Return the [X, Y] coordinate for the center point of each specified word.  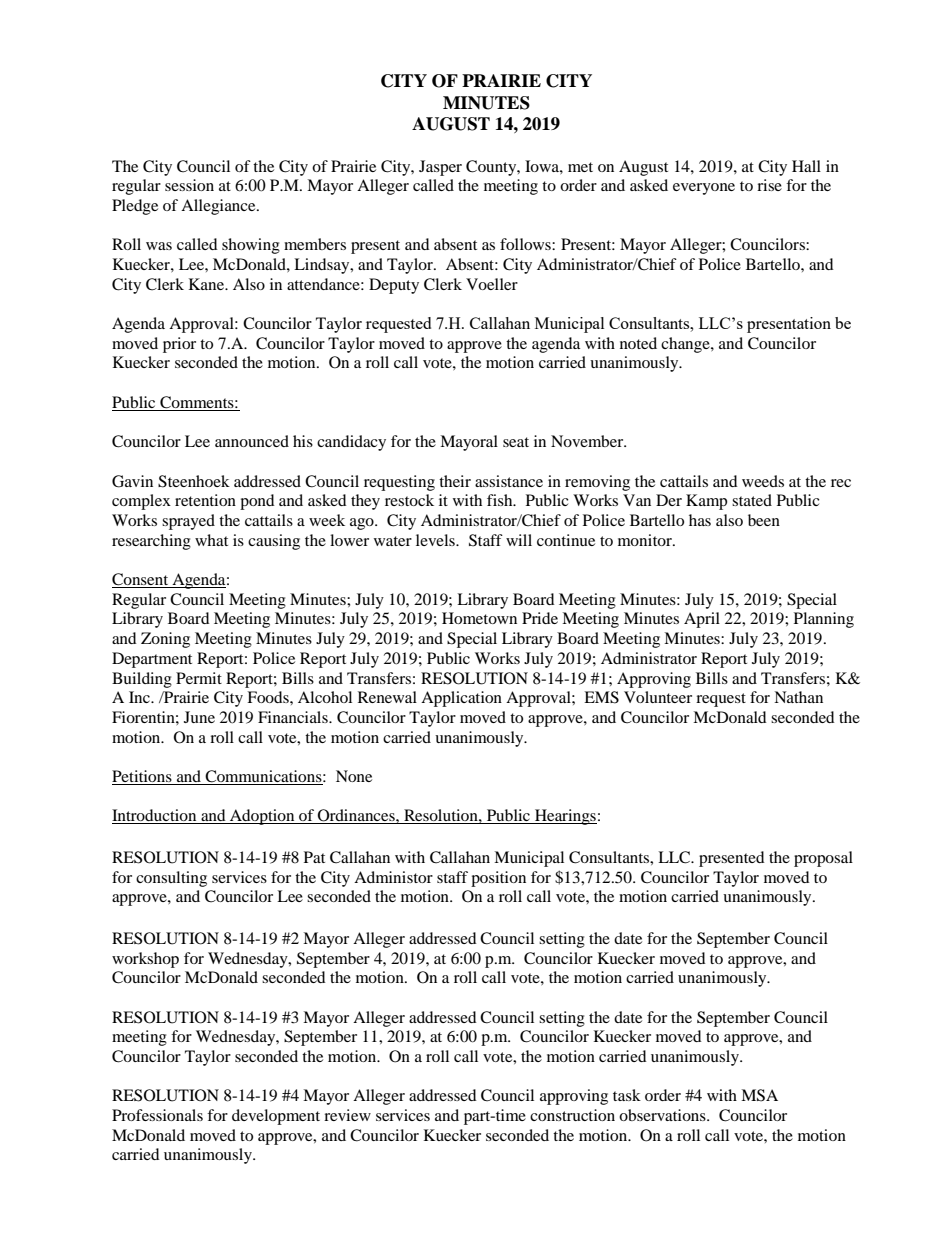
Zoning [165, 640]
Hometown [479, 618]
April [702, 620]
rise [769, 185]
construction [572, 1115]
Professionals [157, 1115]
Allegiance [219, 207]
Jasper [440, 168]
